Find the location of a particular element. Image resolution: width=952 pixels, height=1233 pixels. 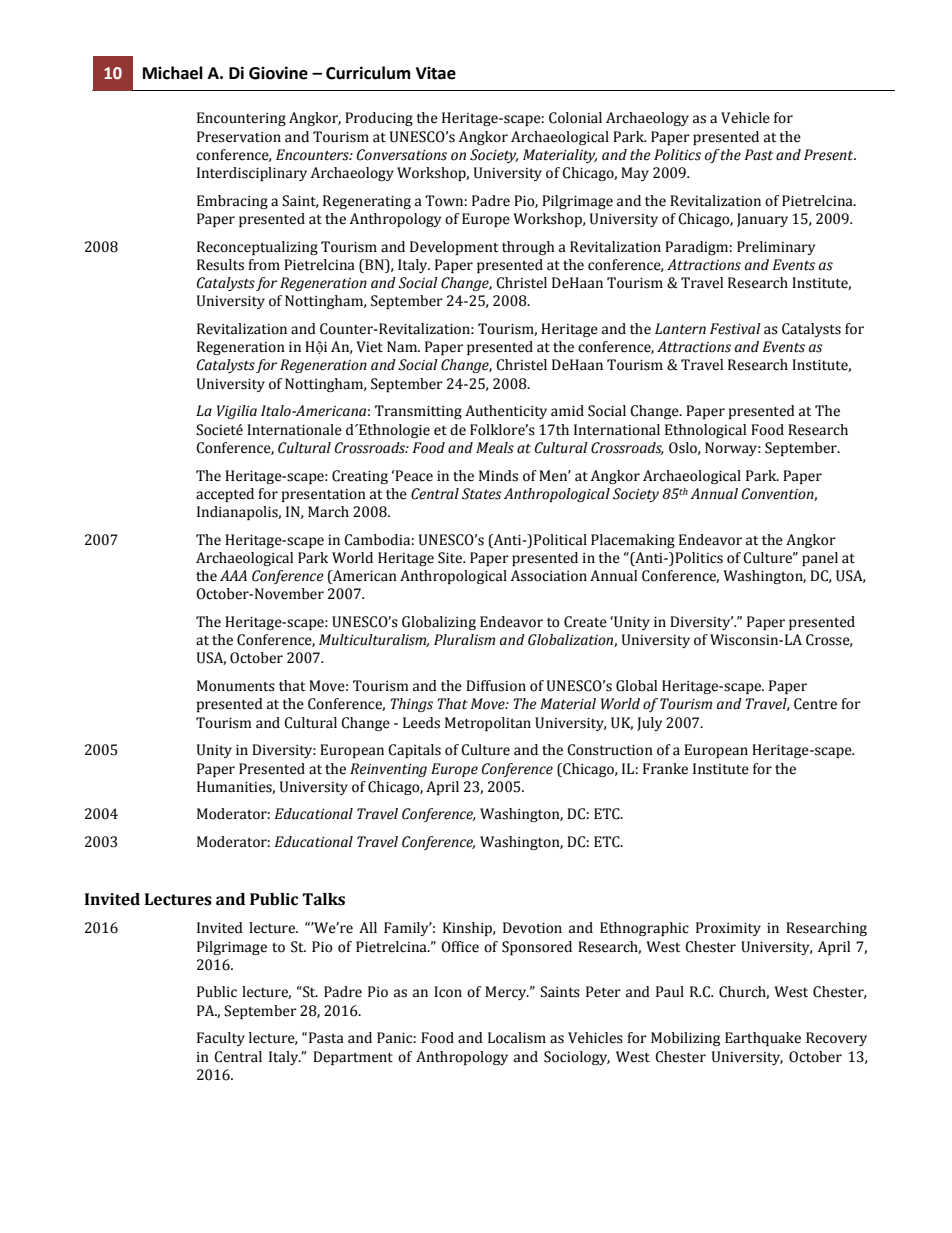

Metropolitan is located at coordinates (488, 724).
